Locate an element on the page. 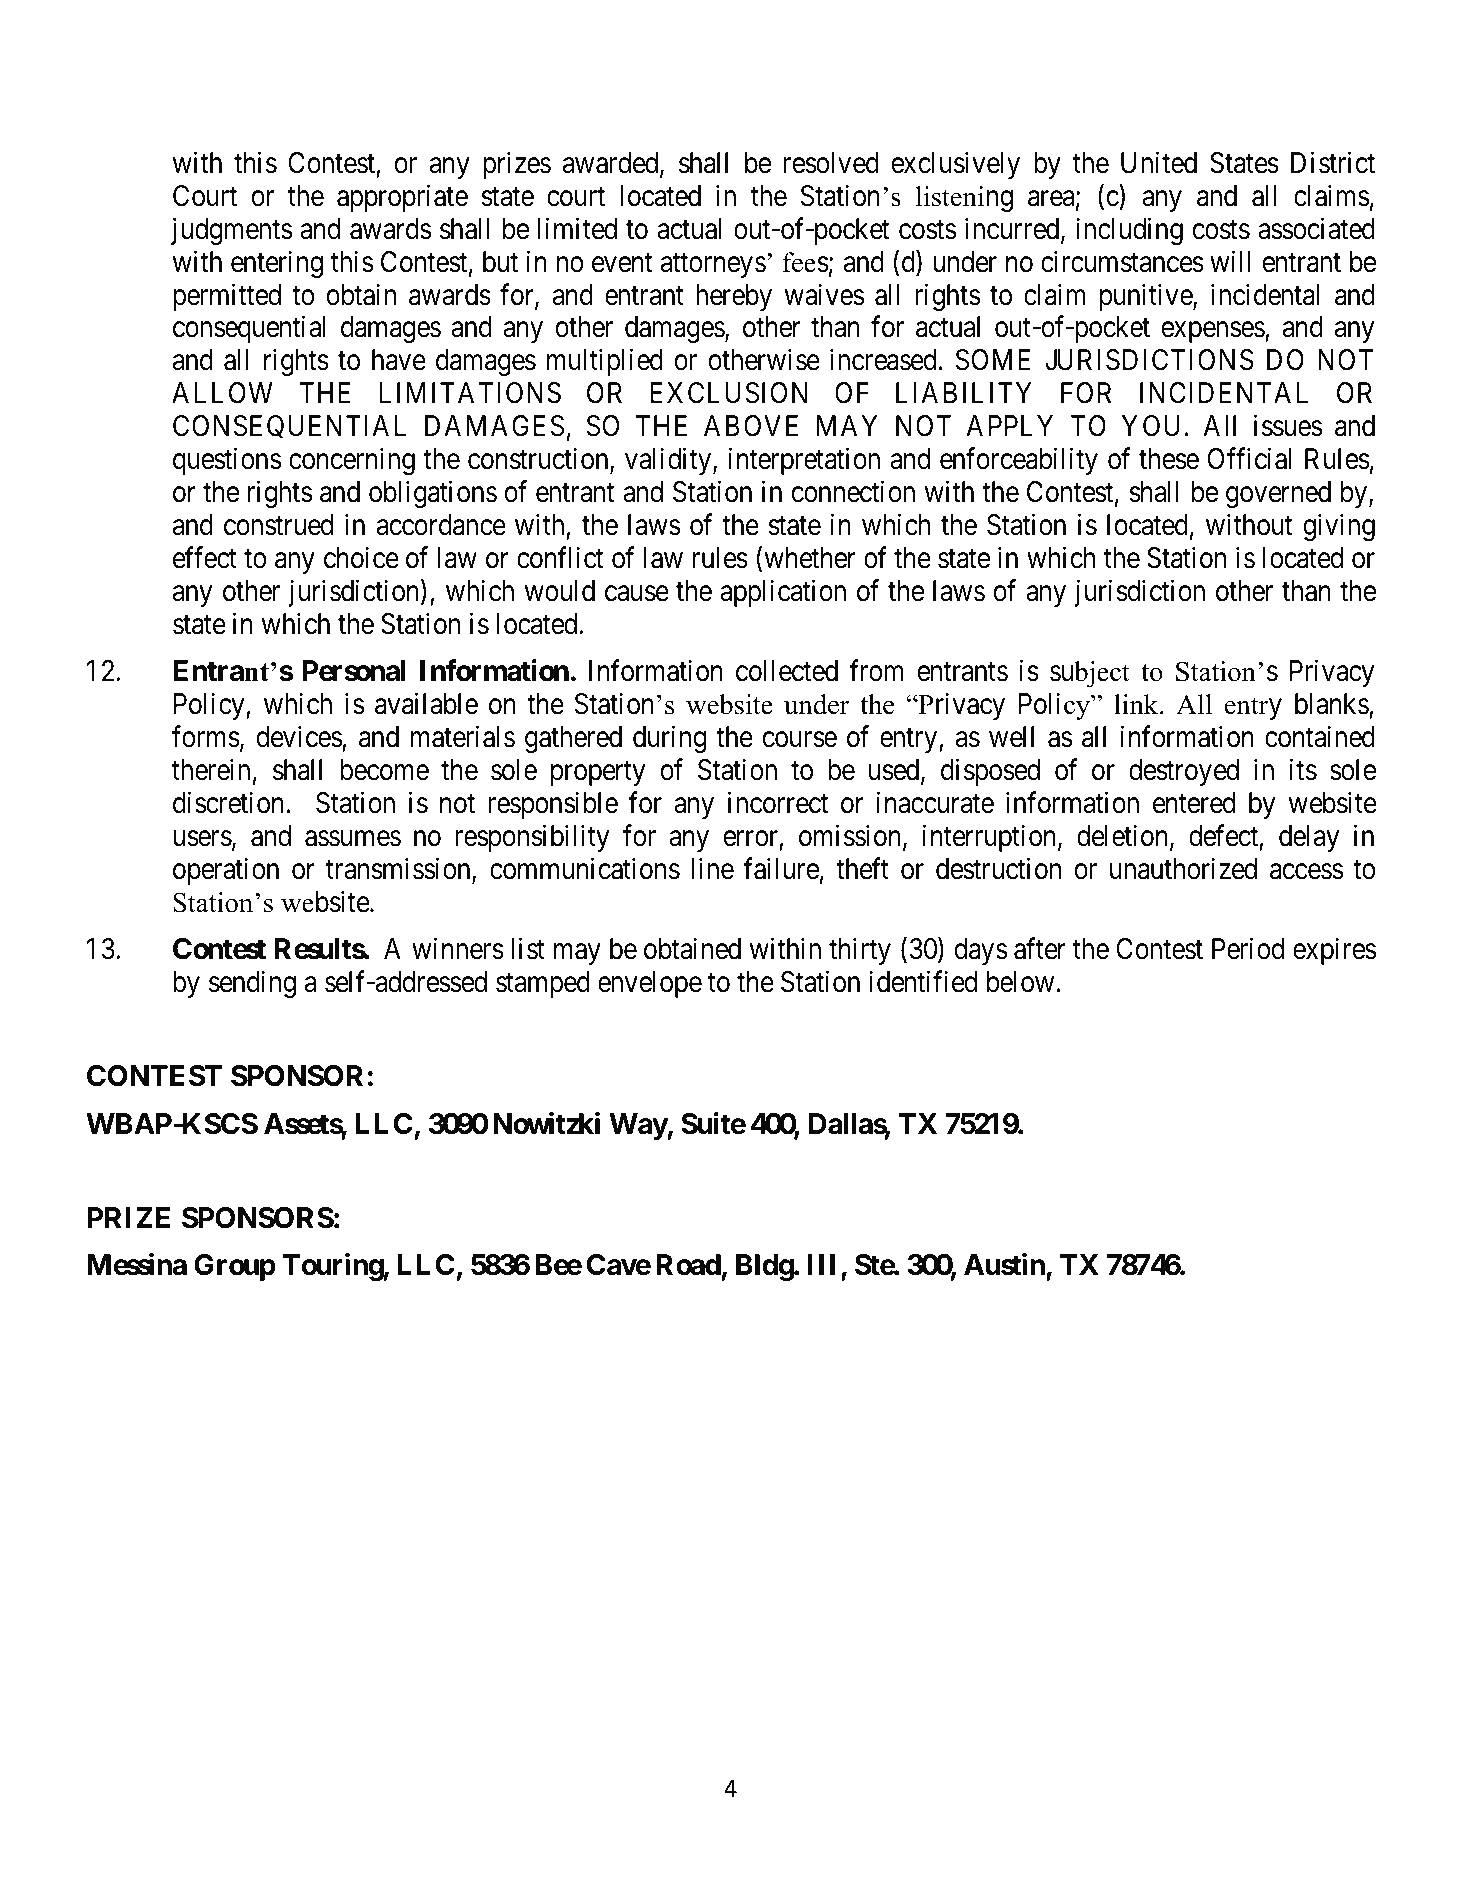  judgments is located at coordinates (231, 231).
